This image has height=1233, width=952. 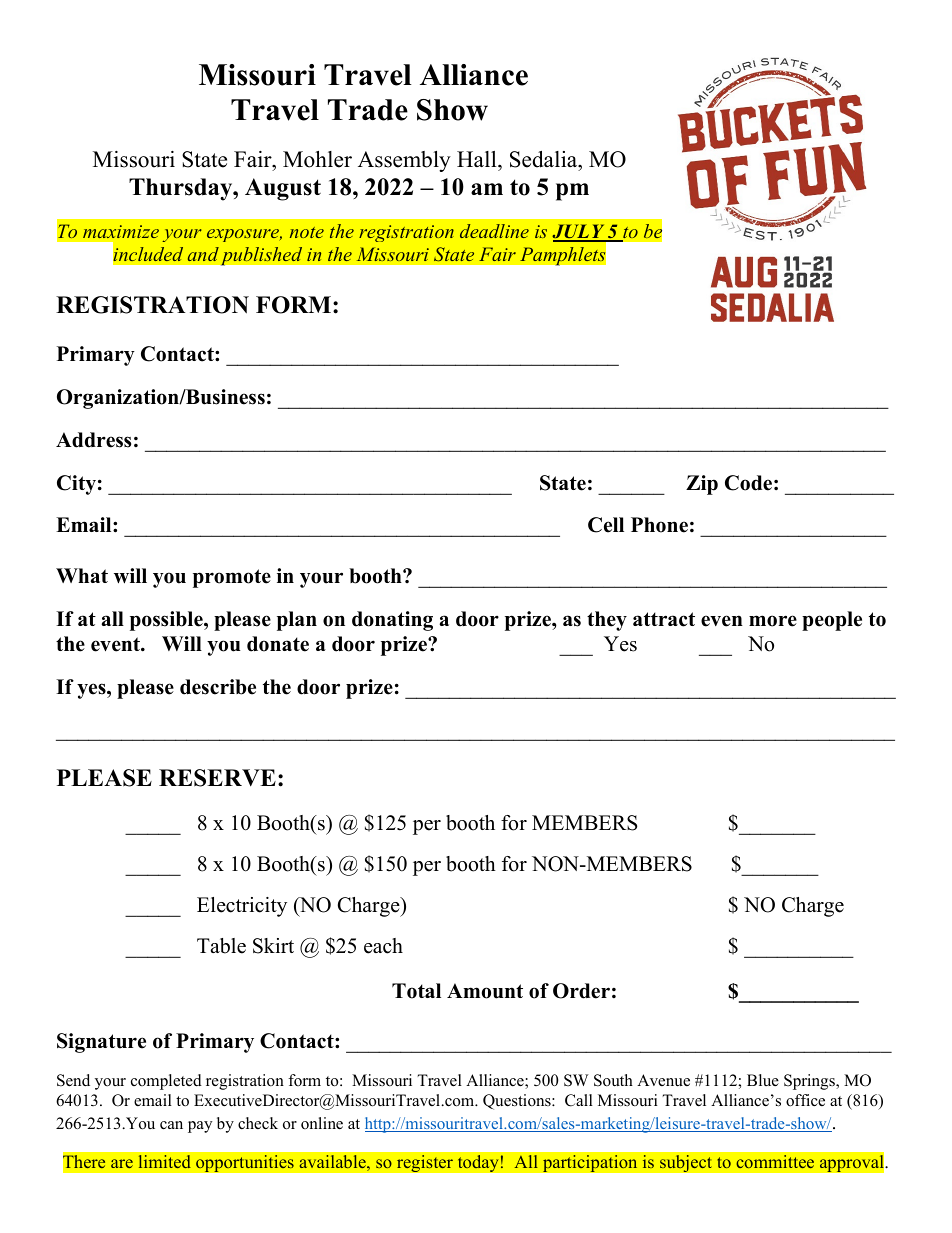 What do you see at coordinates (478, 159) in the image?
I see `Hall` at bounding box center [478, 159].
